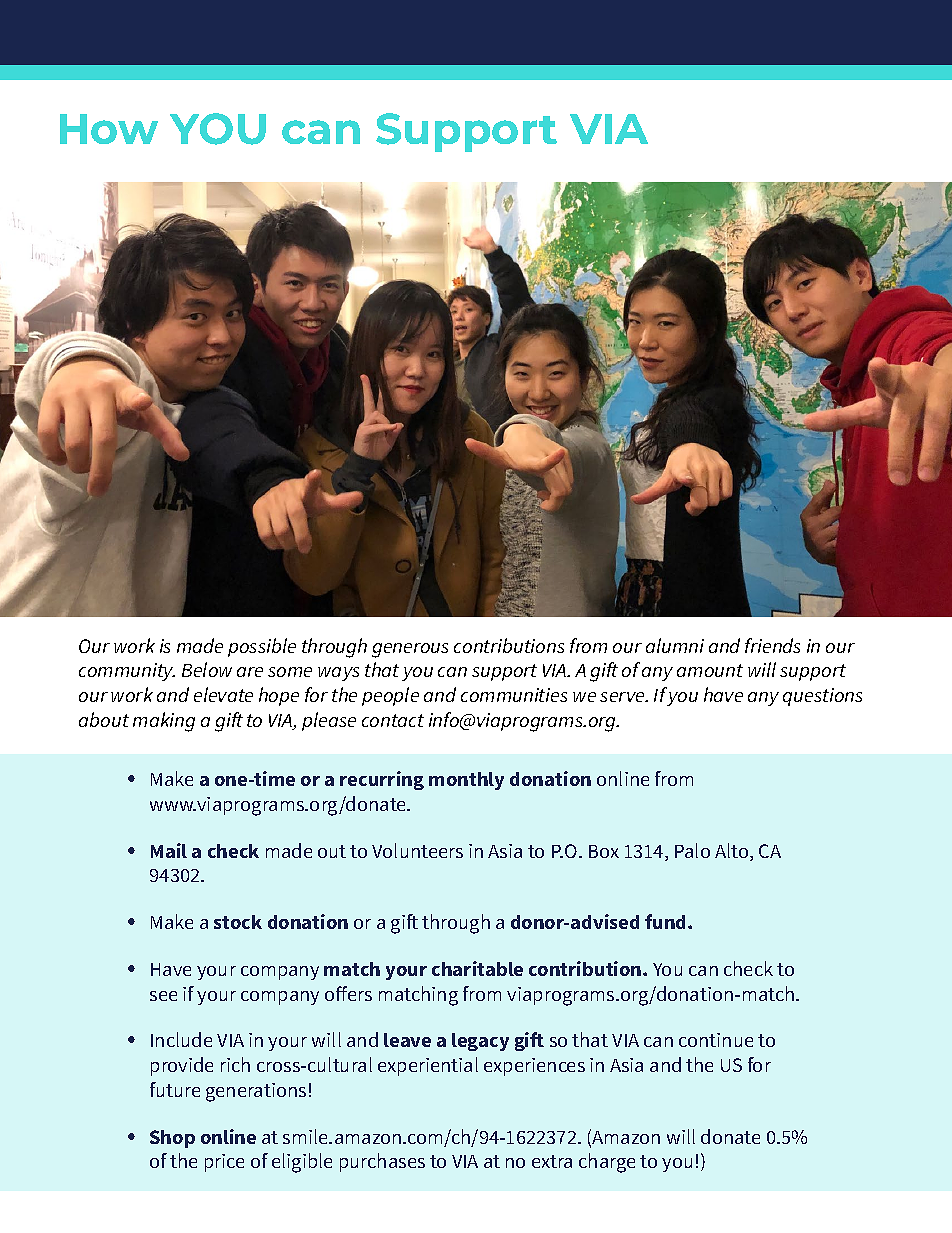  What do you see at coordinates (338, 674) in the page?
I see `ways` at bounding box center [338, 674].
